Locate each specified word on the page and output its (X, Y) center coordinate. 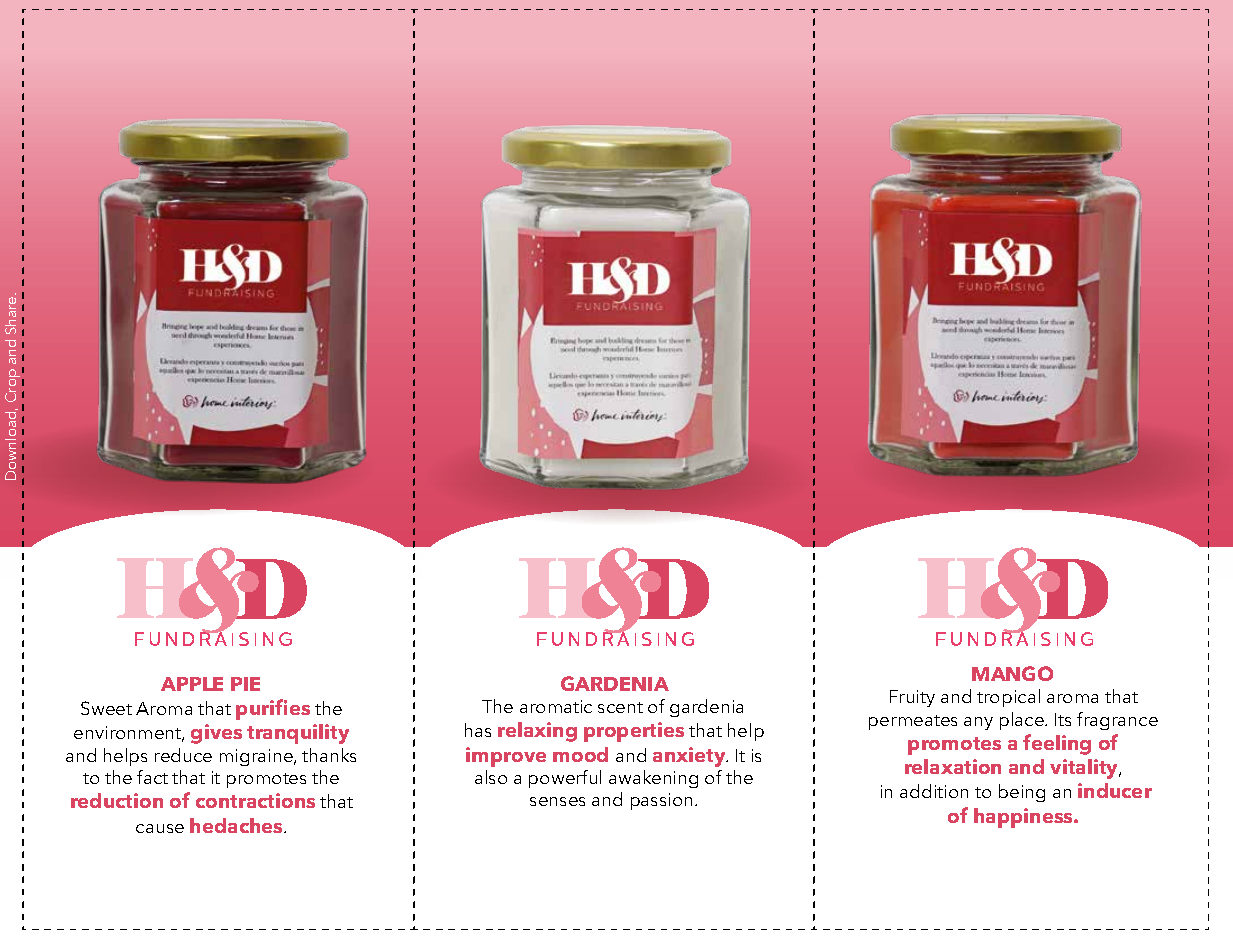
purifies (273, 709)
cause (160, 828)
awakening (653, 779)
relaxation (953, 766)
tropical (1008, 698)
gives (216, 734)
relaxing (537, 732)
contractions (255, 800)
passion (661, 801)
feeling (1057, 744)
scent (620, 707)
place (1023, 721)
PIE (245, 684)
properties (634, 732)
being (1022, 793)
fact (152, 777)
